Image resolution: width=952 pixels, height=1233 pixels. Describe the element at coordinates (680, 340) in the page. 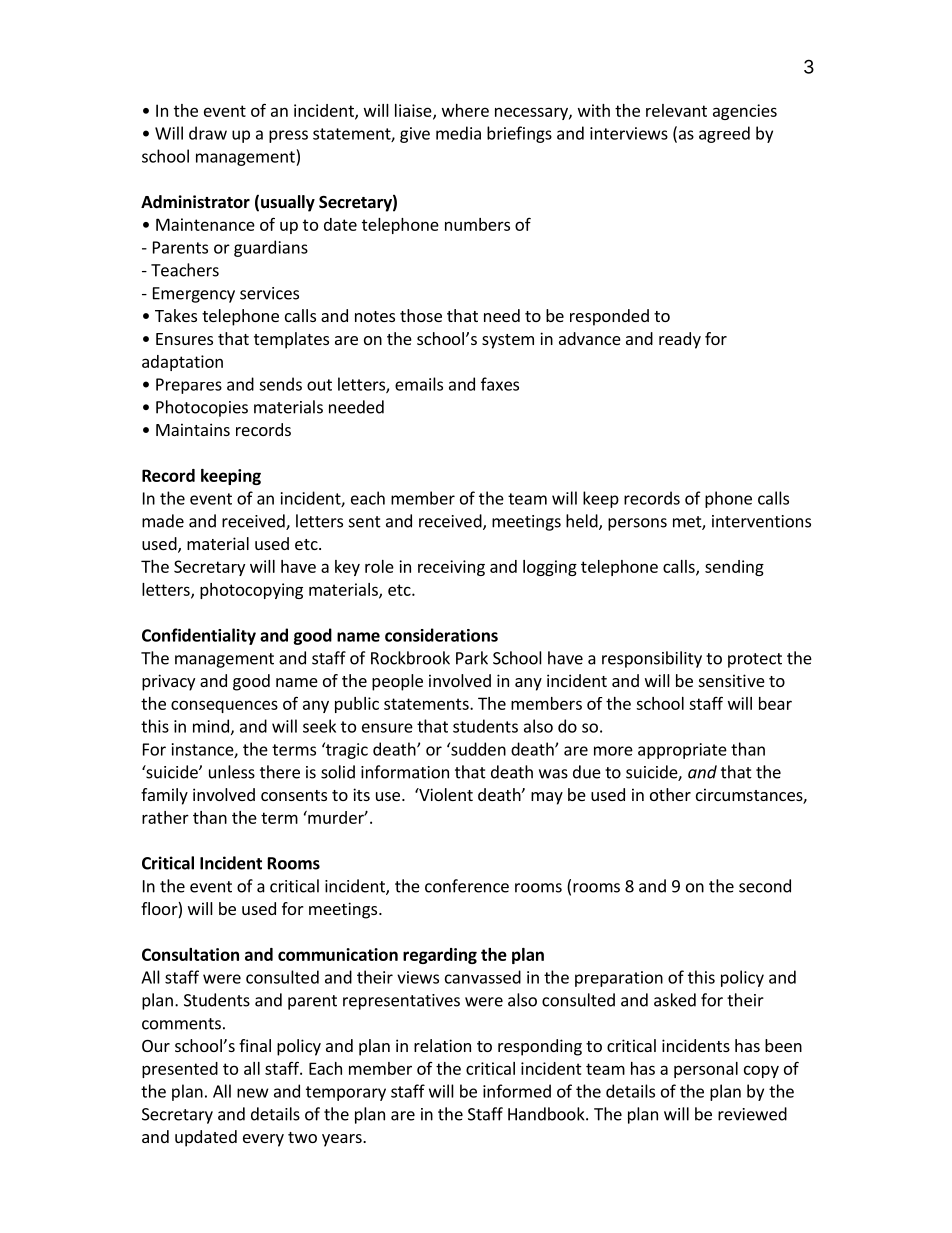

I see `ready` at that location.
